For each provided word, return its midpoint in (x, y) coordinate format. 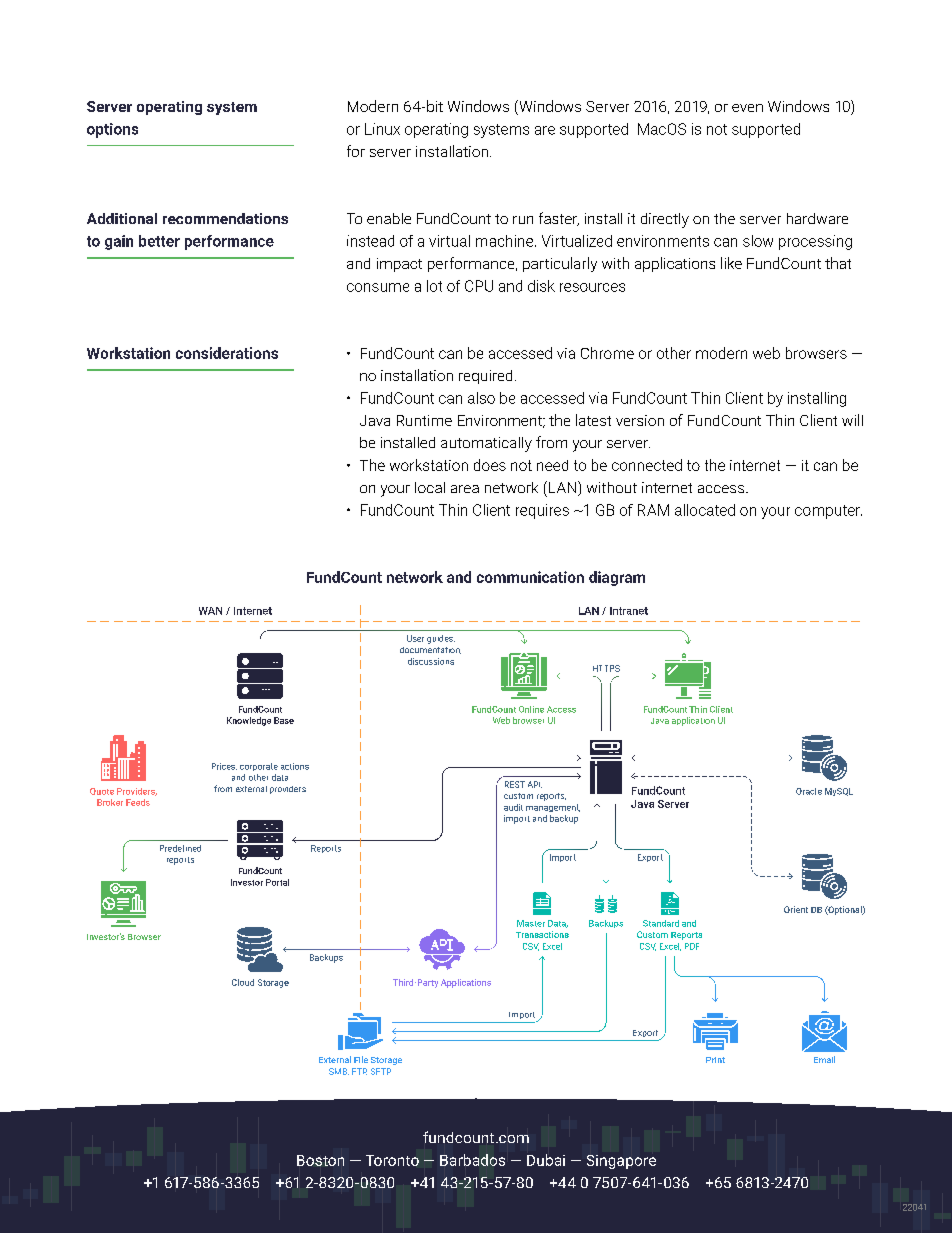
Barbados (472, 1160)
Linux (382, 129)
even (747, 108)
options (112, 130)
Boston (320, 1160)
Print (715, 1060)
